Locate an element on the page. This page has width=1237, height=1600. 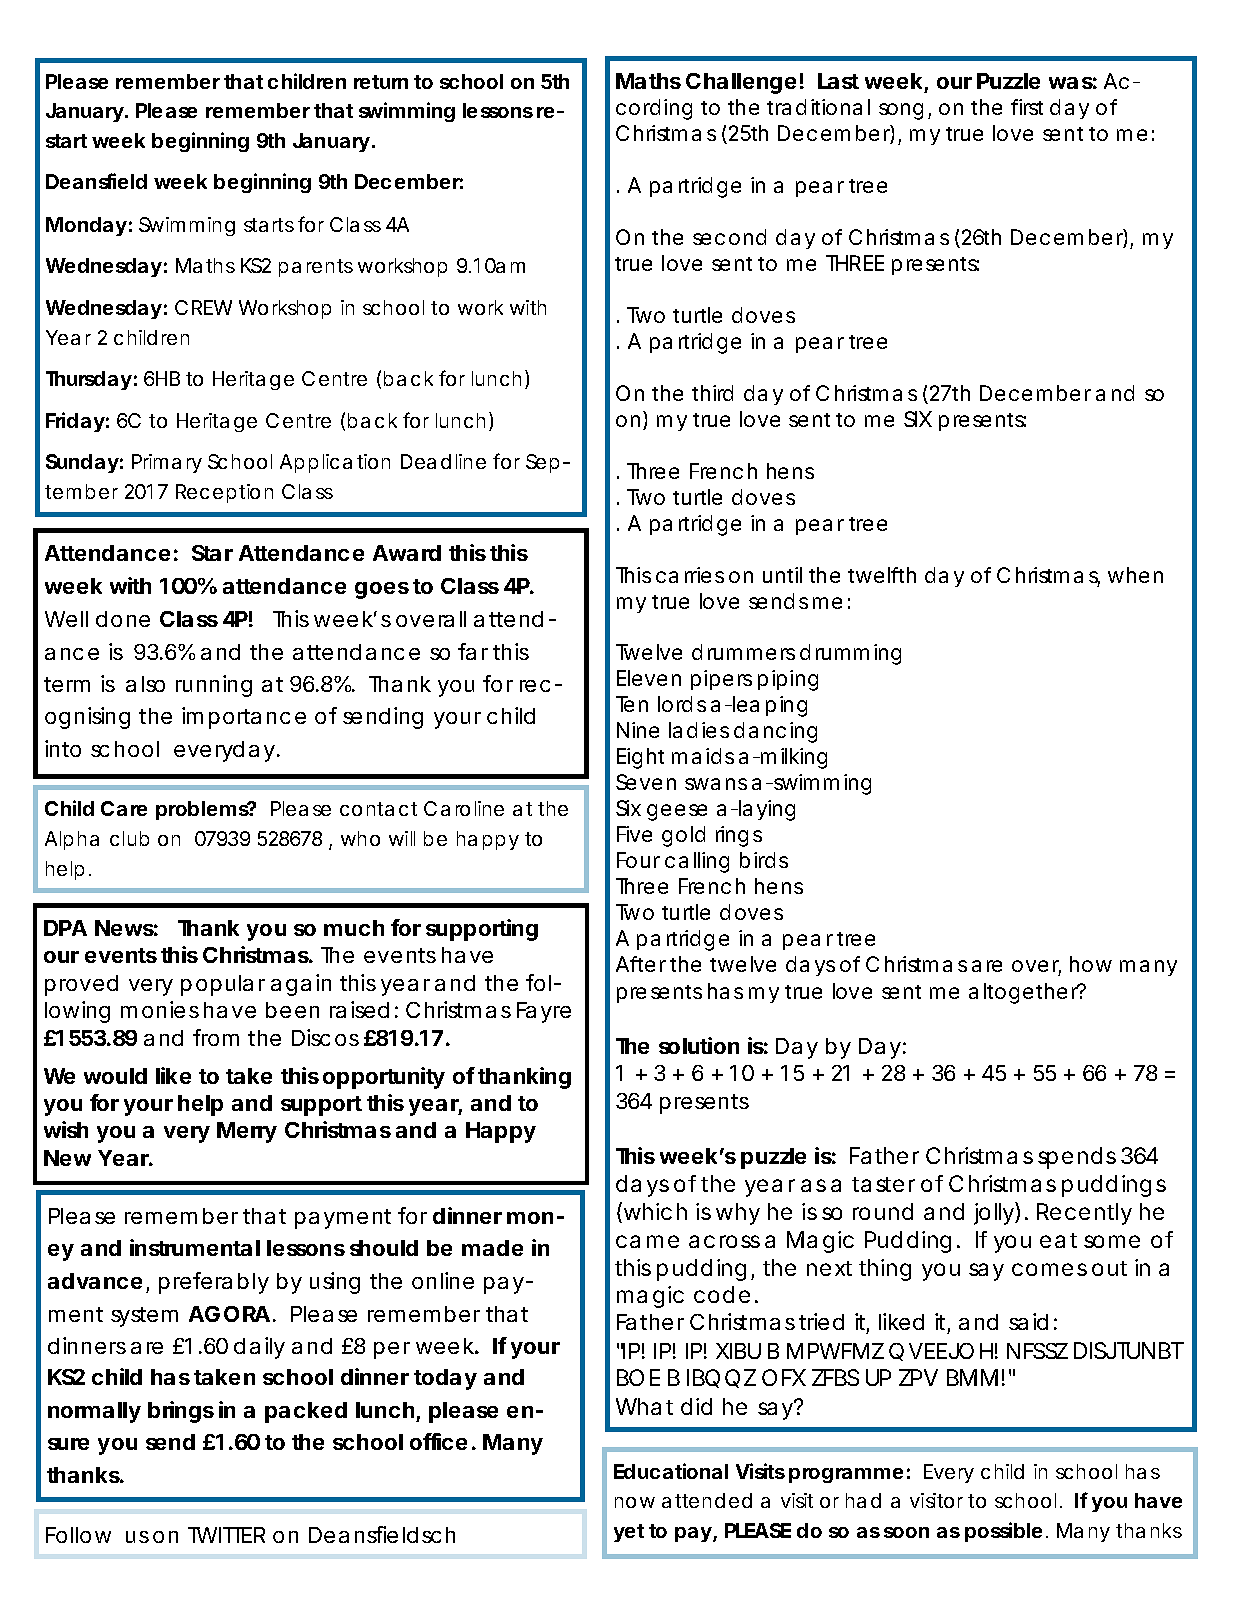
twelfth is located at coordinates (882, 575).
